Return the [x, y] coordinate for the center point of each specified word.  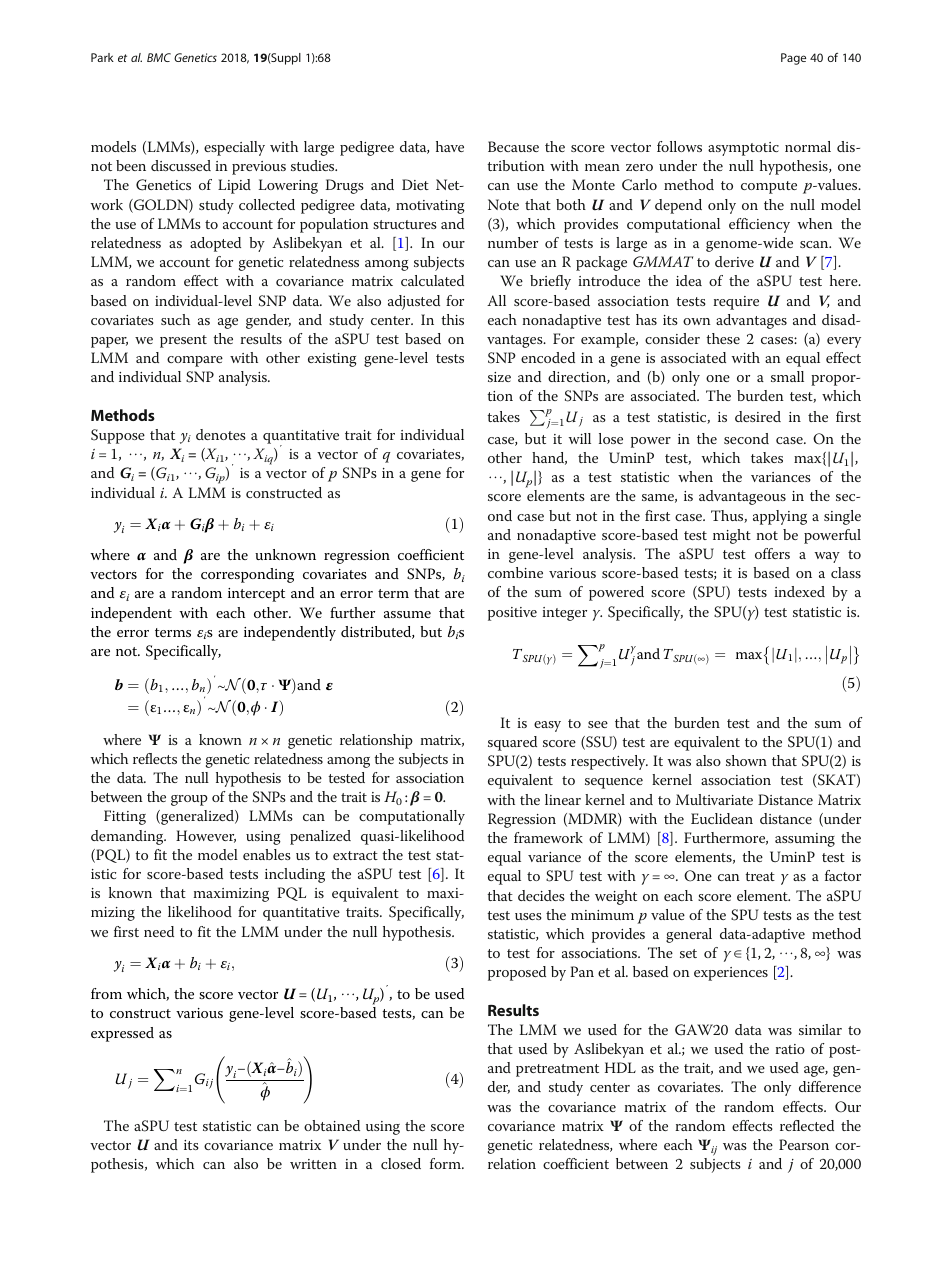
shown [746, 760]
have [450, 146]
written [313, 1164]
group [189, 800]
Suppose [118, 436]
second [746, 438]
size [499, 377]
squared [512, 743]
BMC [159, 57]
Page [793, 59]
